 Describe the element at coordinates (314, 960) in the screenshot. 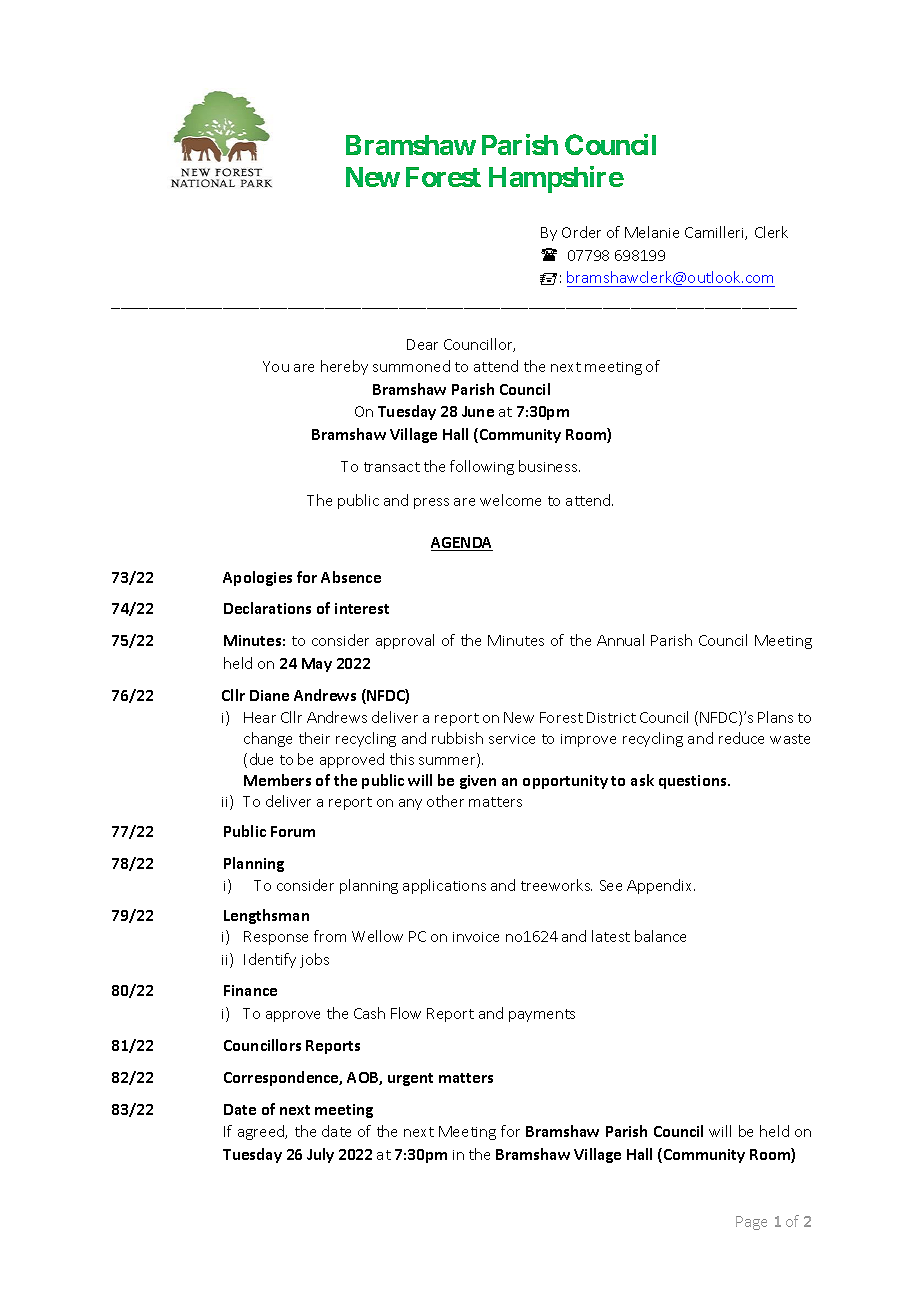

I see `jobs` at that location.
